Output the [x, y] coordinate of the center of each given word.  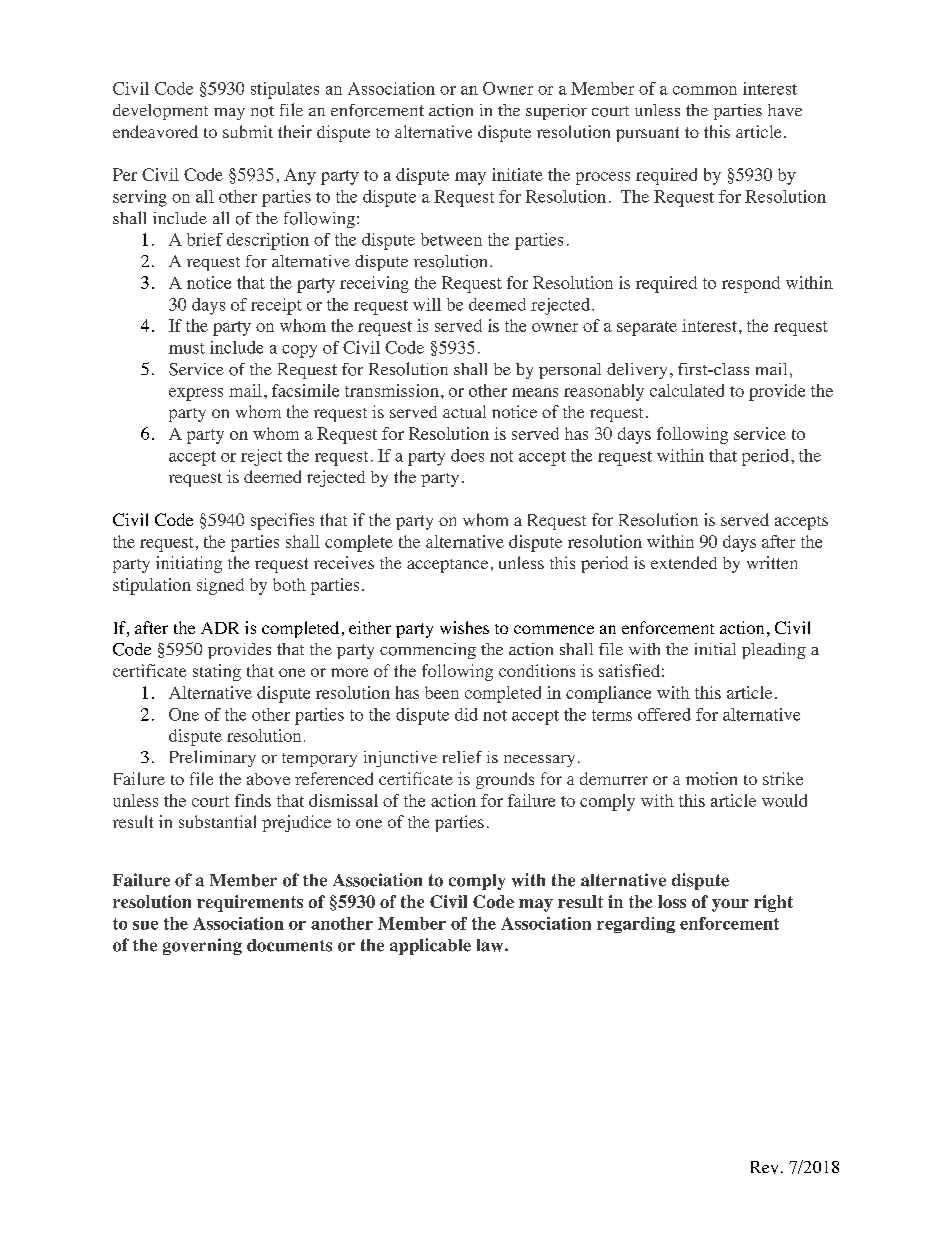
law [491, 945]
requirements [250, 903]
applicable [430, 946]
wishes [464, 627]
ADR [220, 628]
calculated [687, 390]
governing [202, 946]
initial [715, 649]
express [196, 394]
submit [248, 131]
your [730, 905]
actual [464, 411]
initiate [517, 174]
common [705, 90]
